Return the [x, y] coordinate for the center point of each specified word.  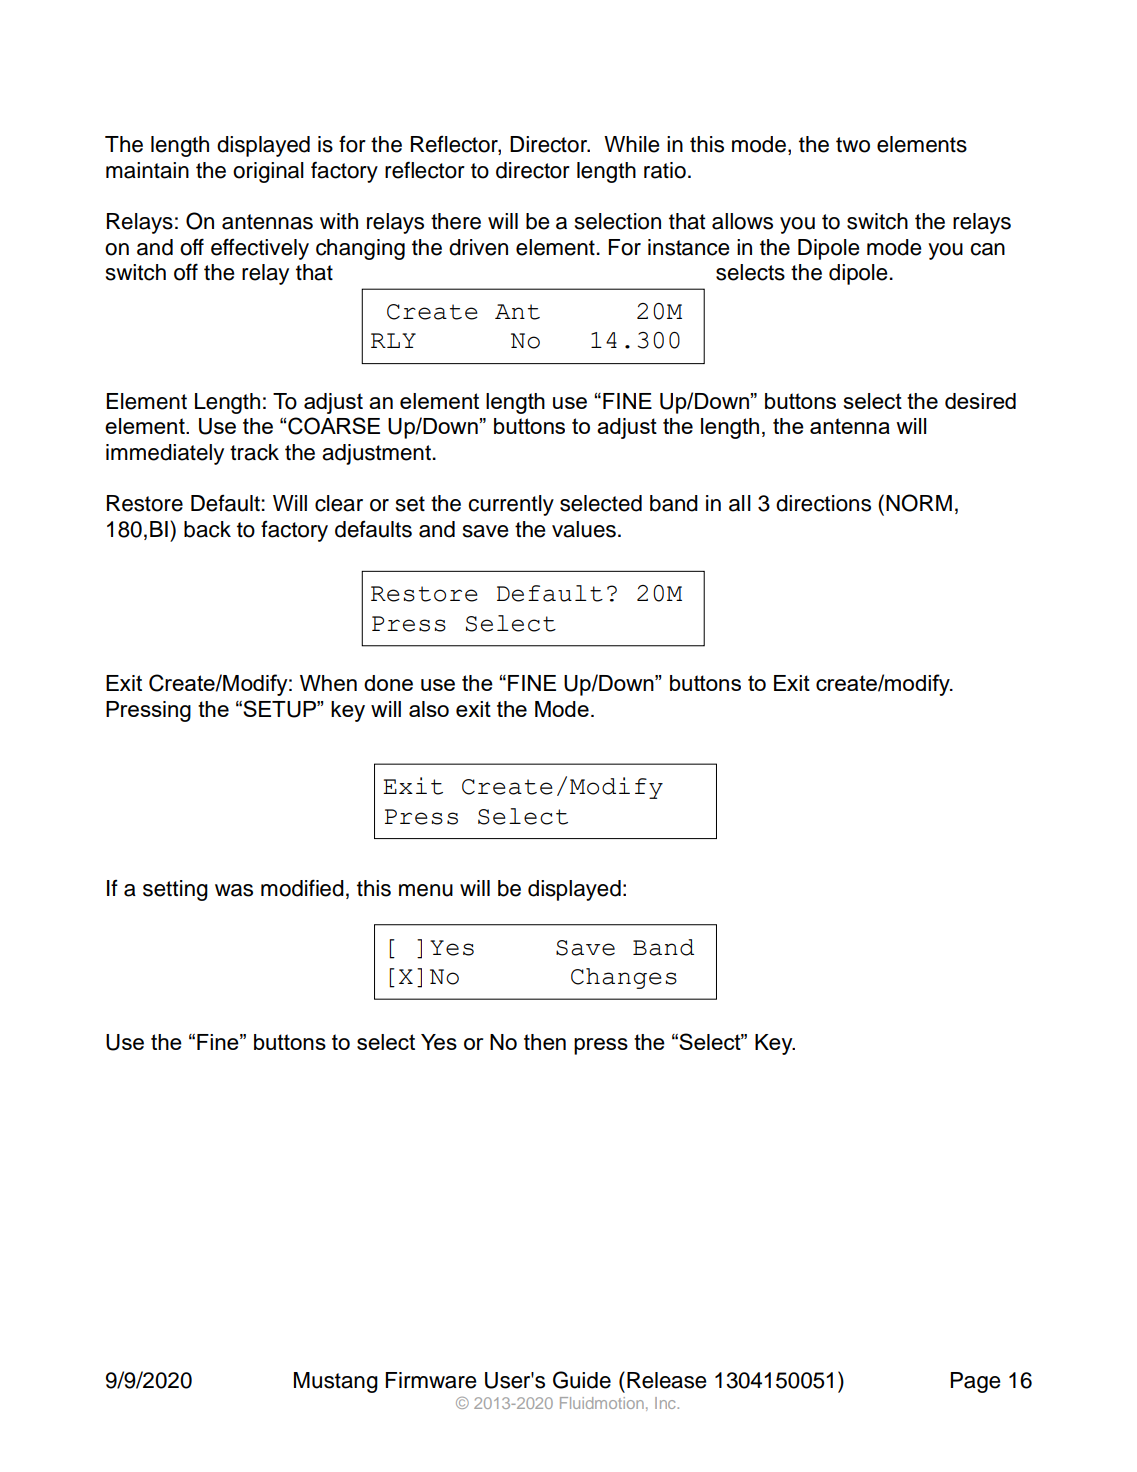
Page [975, 1382]
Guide [582, 1380]
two [853, 145]
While [631, 144]
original [268, 172]
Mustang [336, 1382]
